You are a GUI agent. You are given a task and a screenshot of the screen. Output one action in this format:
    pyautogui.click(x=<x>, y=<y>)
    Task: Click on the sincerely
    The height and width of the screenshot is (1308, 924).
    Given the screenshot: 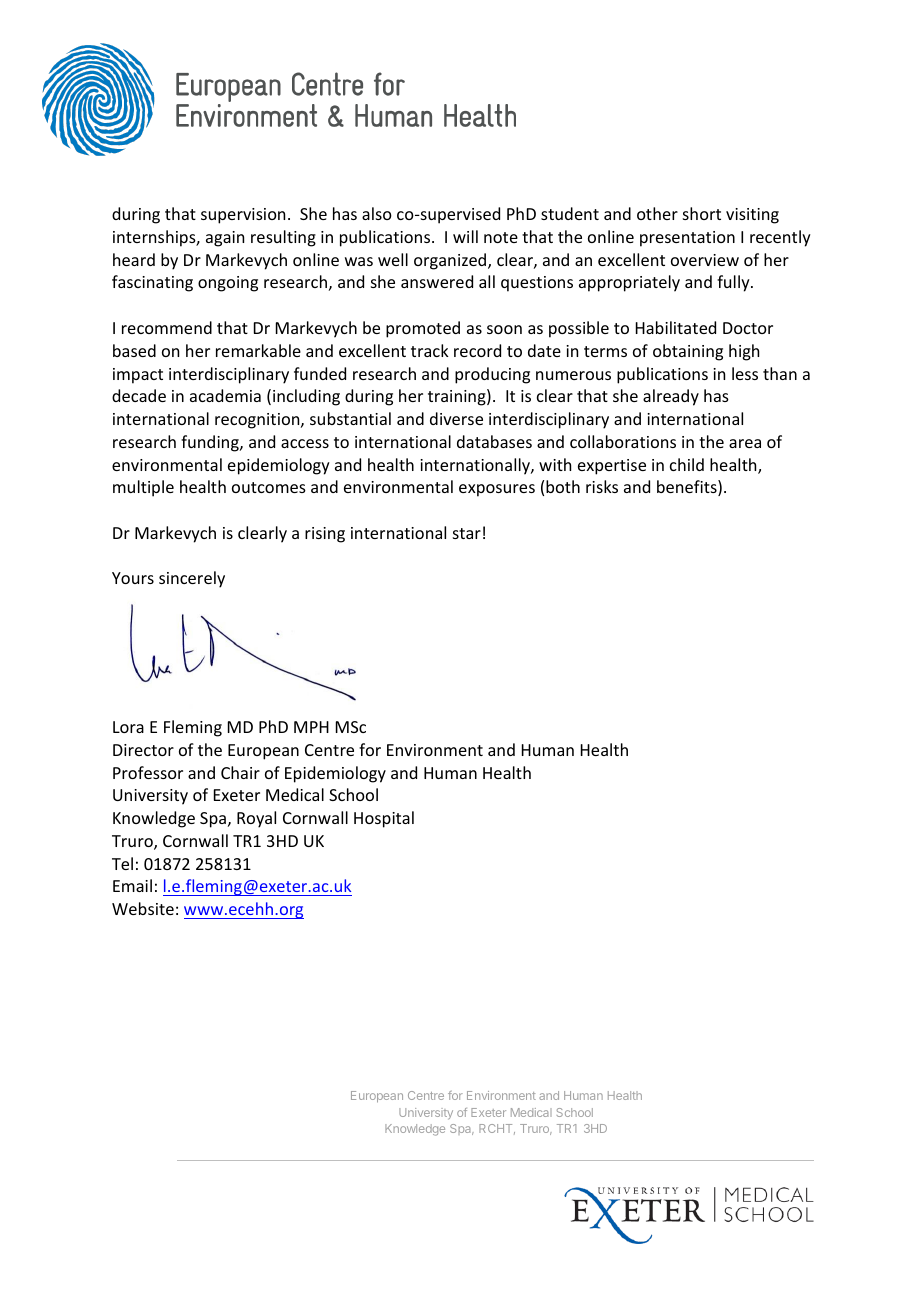 What is the action you would take?
    pyautogui.click(x=192, y=579)
